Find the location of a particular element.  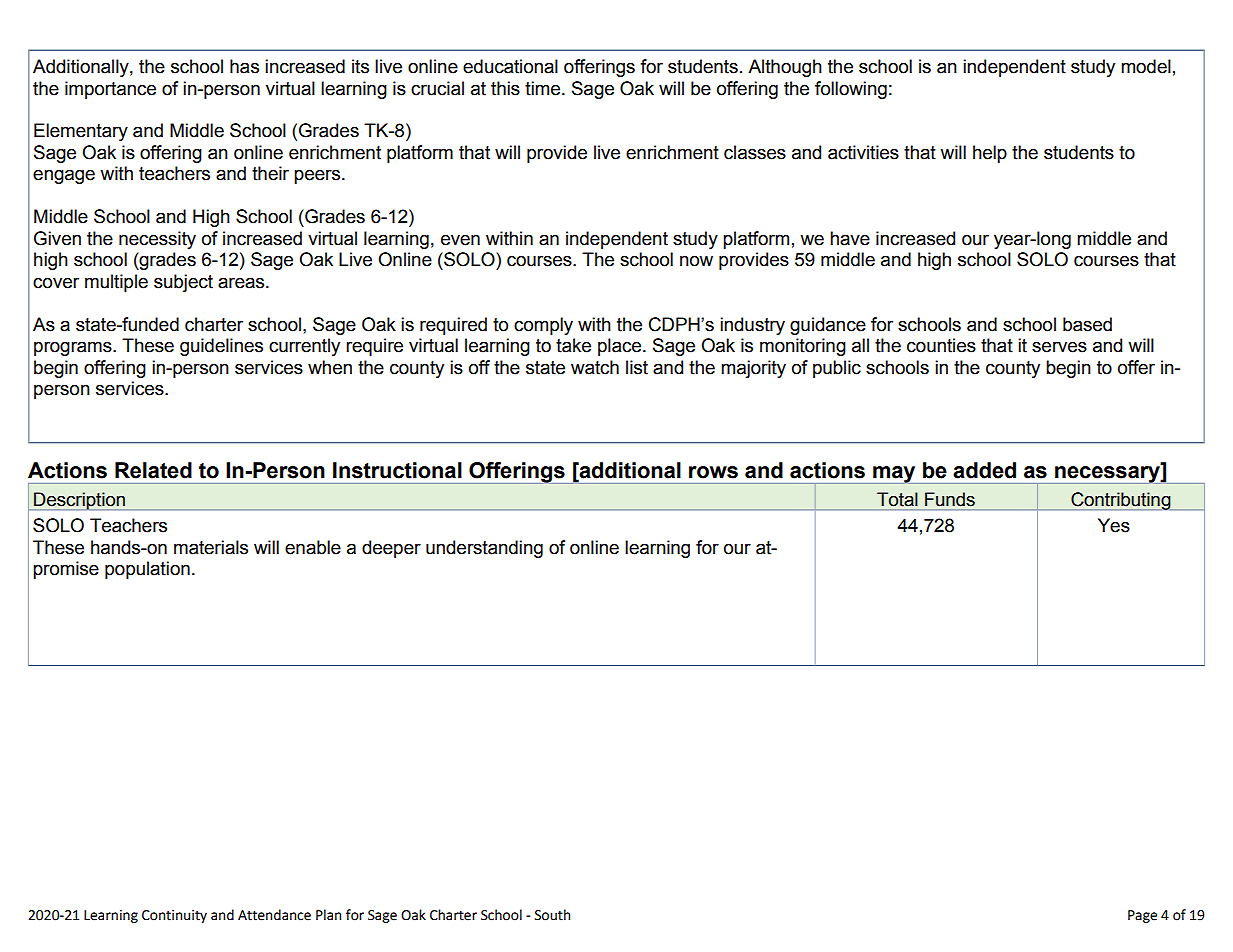

Continuity is located at coordinates (174, 916).
